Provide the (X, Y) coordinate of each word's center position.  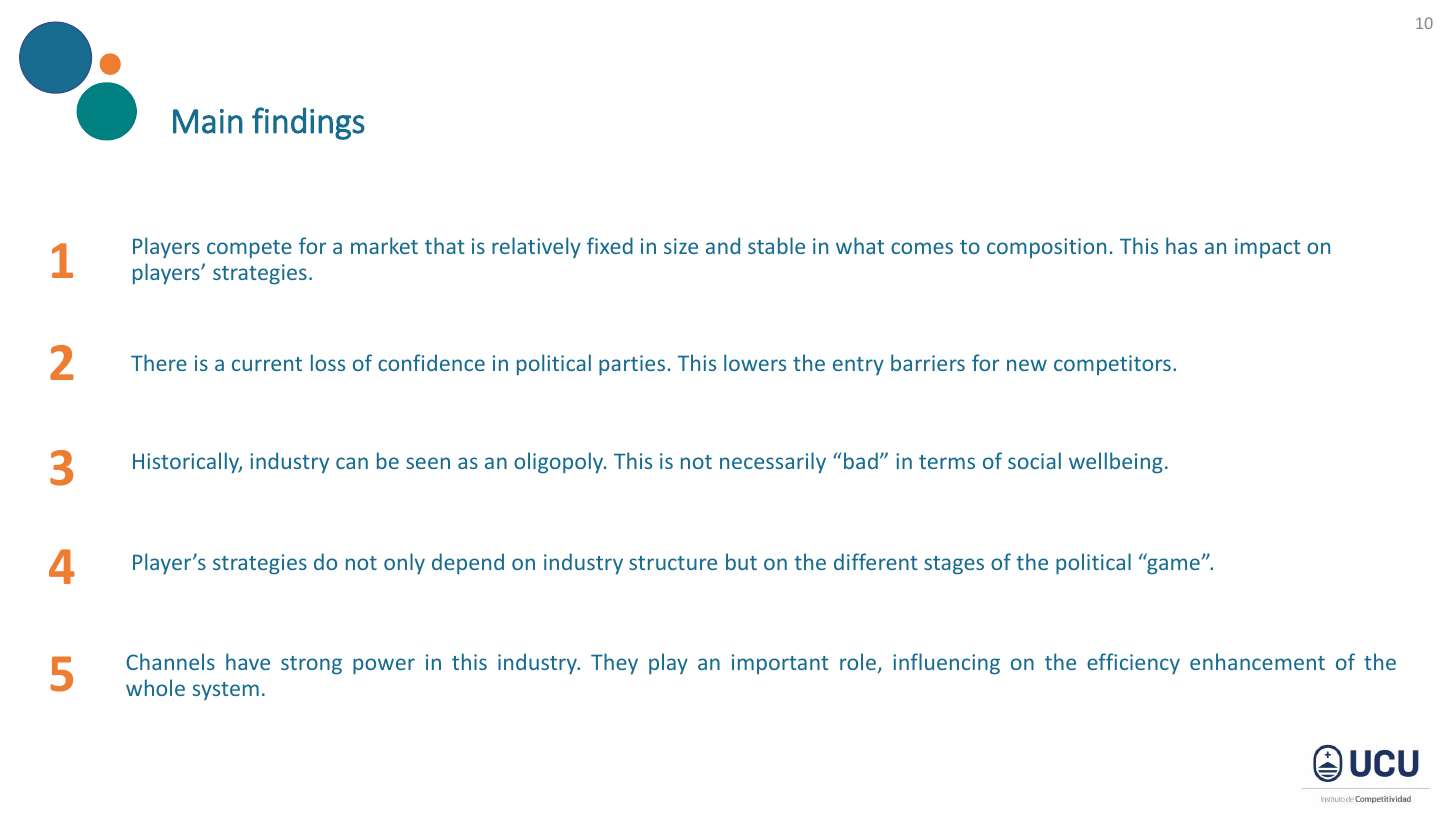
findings (308, 123)
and (723, 245)
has (1181, 245)
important (780, 664)
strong (311, 665)
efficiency (1133, 663)
